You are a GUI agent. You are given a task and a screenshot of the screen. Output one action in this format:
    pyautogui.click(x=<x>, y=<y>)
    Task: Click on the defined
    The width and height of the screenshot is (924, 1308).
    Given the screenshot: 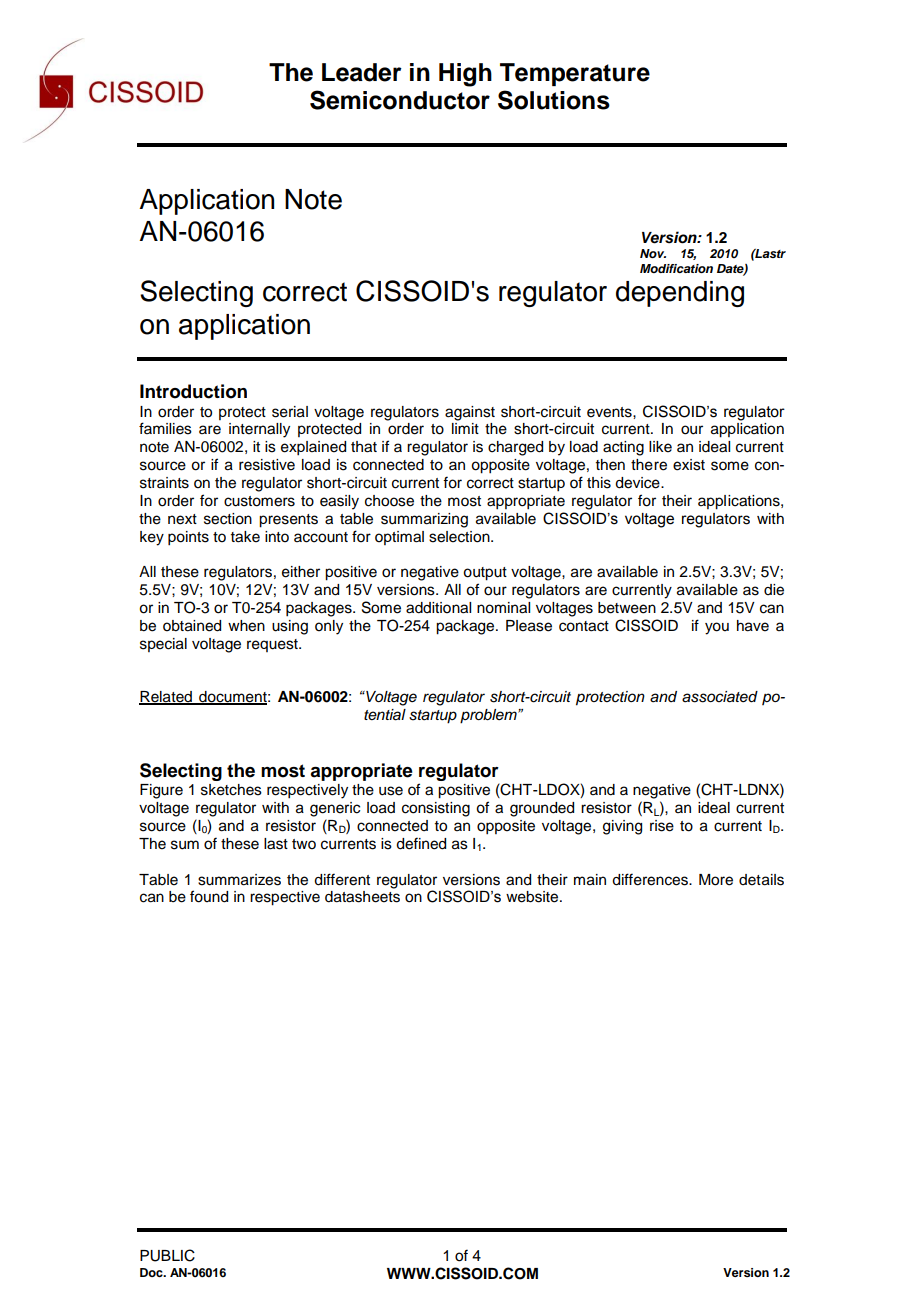 What is the action you would take?
    pyautogui.click(x=421, y=843)
